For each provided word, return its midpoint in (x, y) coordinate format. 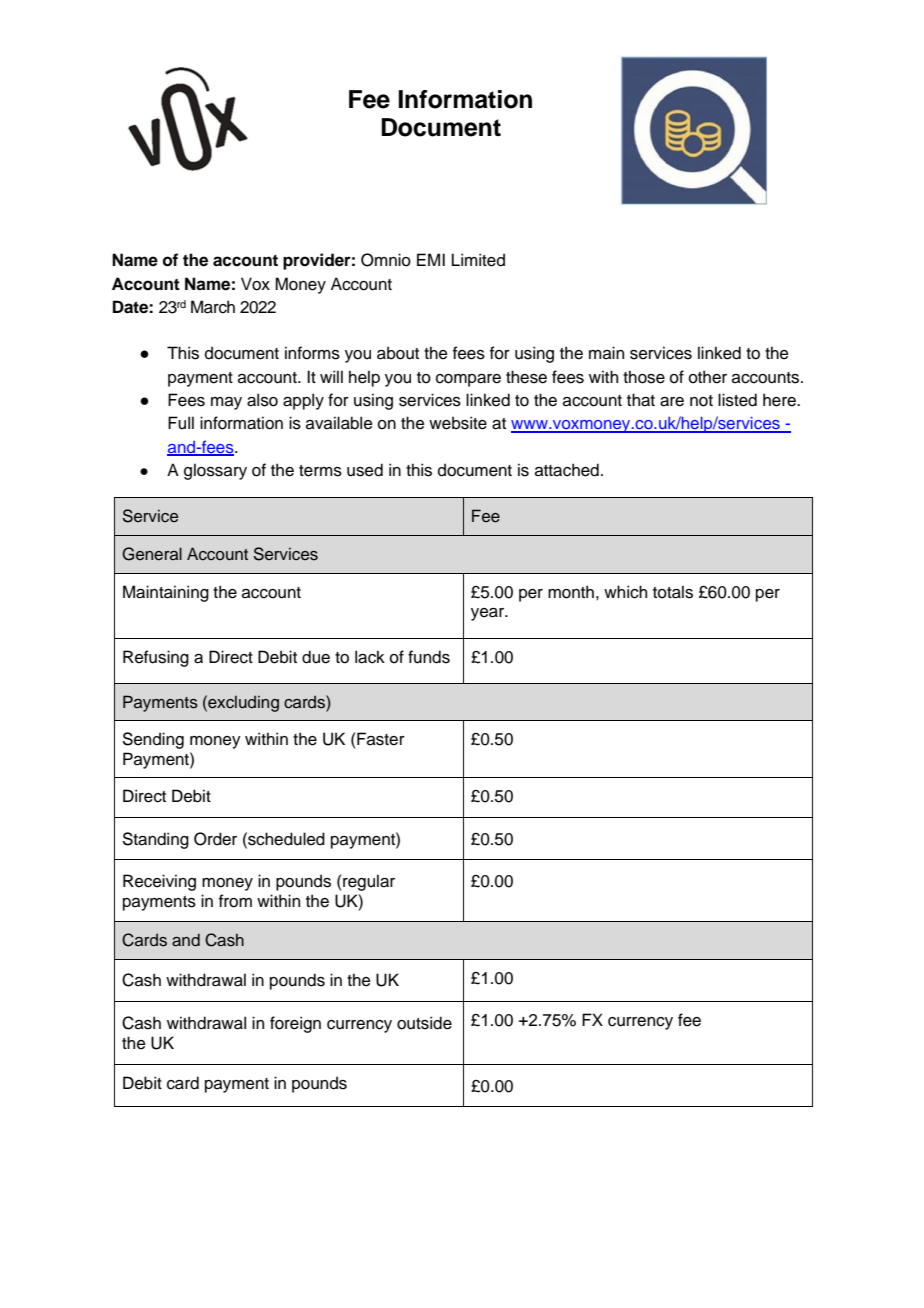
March (213, 307)
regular (369, 882)
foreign (295, 1024)
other (708, 377)
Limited (478, 260)
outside (424, 1023)
